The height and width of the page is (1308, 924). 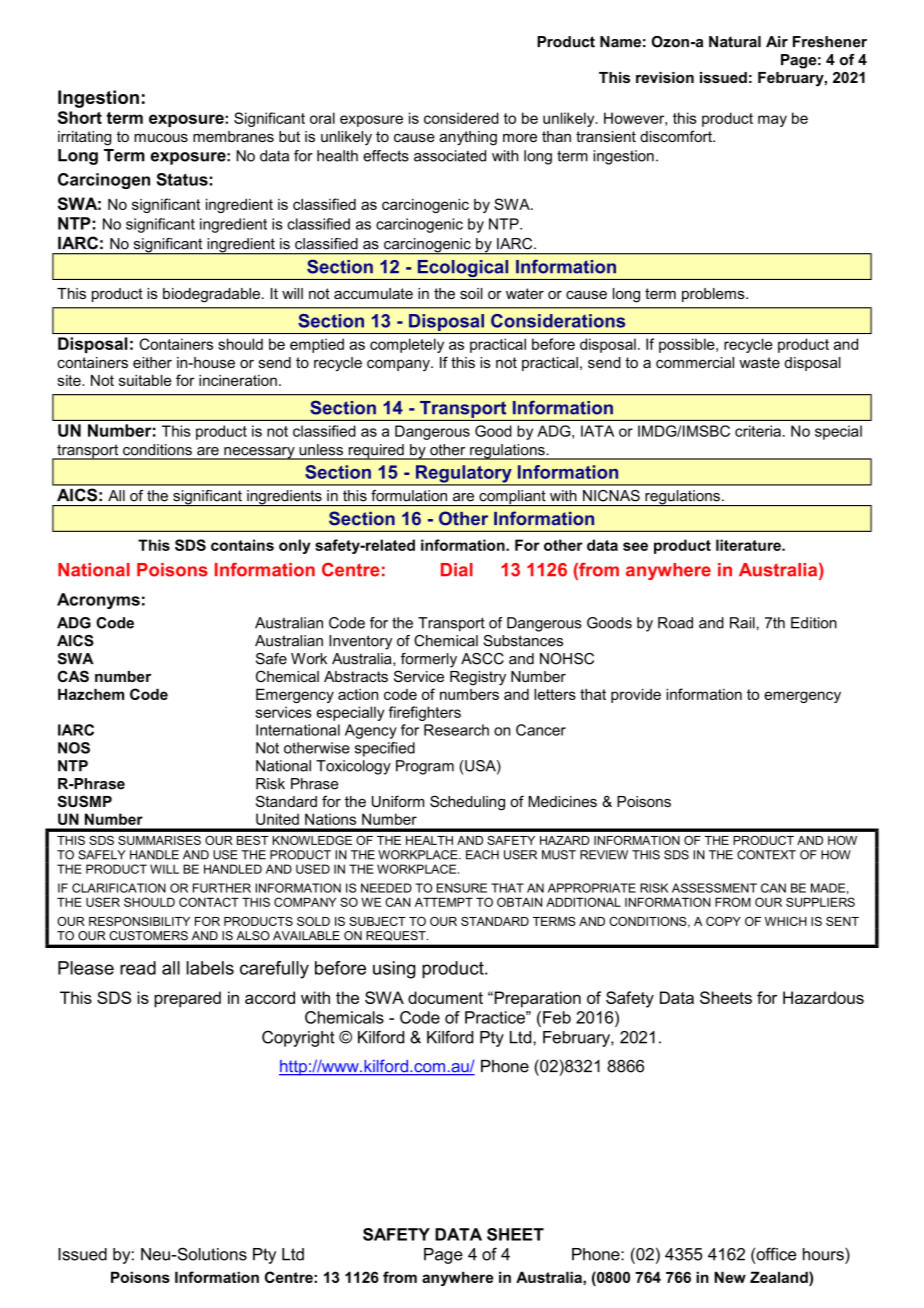 What do you see at coordinates (161, 138) in the page?
I see `mucous` at bounding box center [161, 138].
